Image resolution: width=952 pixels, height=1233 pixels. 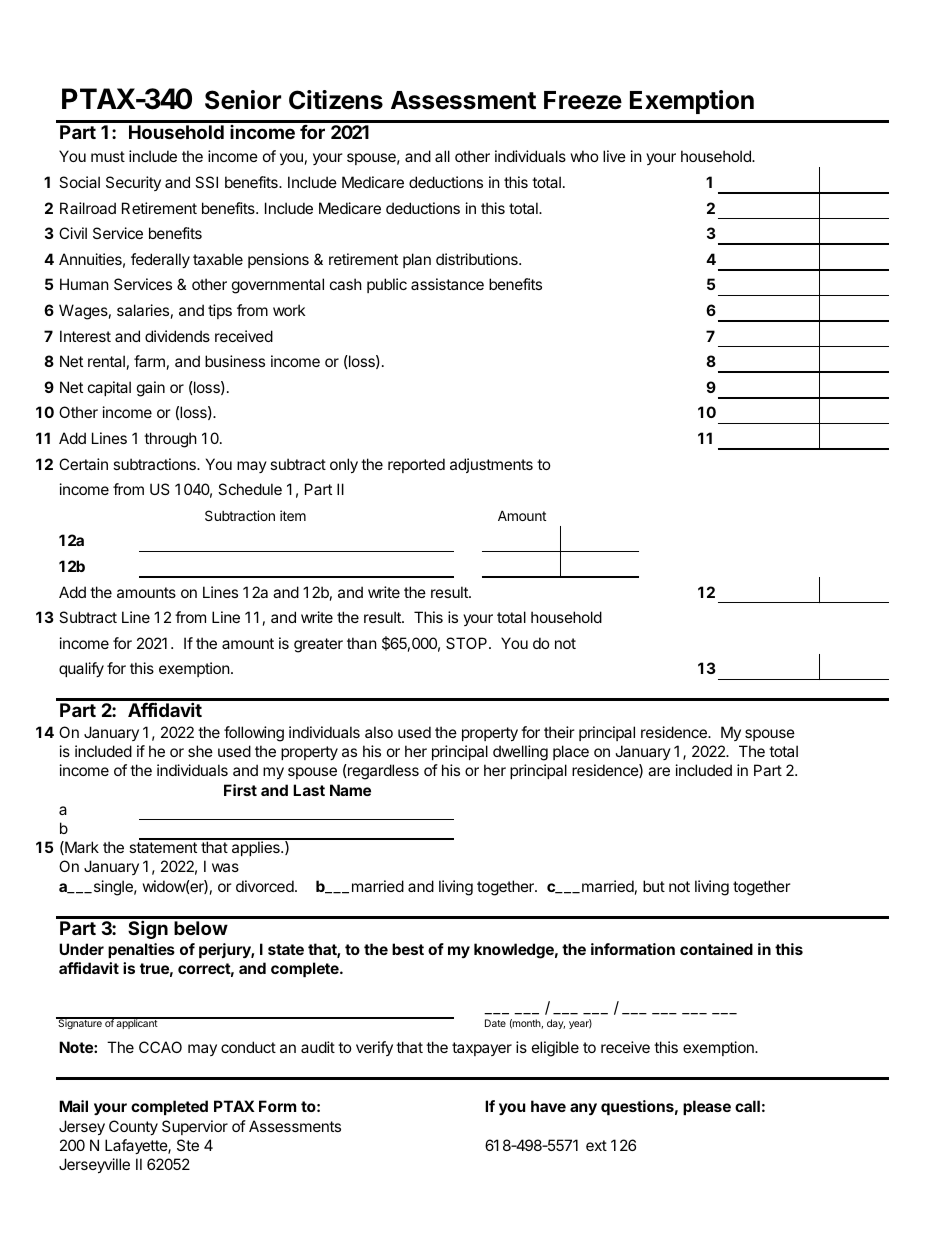 I want to click on dividends, so click(x=177, y=336).
